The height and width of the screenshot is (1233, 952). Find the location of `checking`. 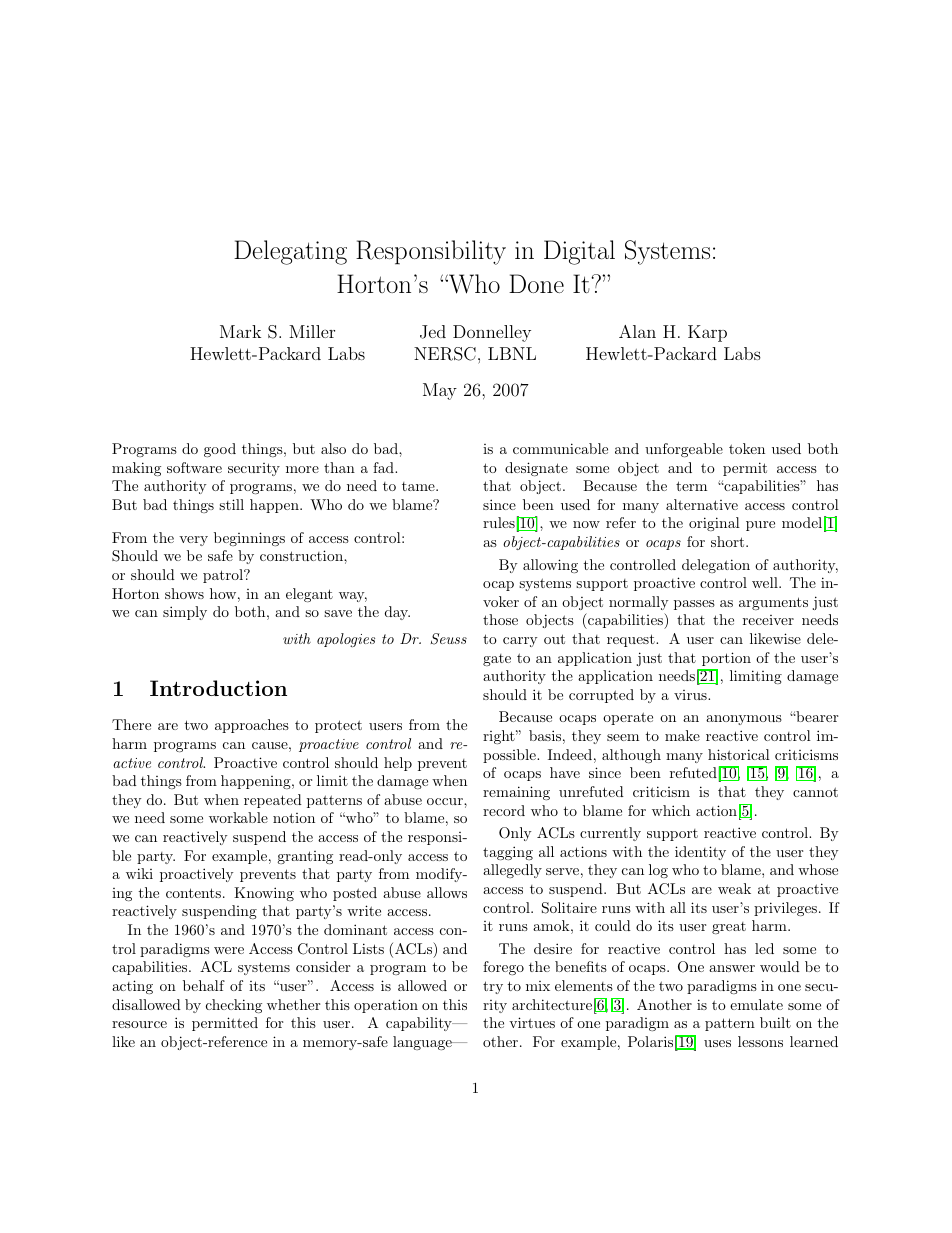

checking is located at coordinates (234, 1006).
